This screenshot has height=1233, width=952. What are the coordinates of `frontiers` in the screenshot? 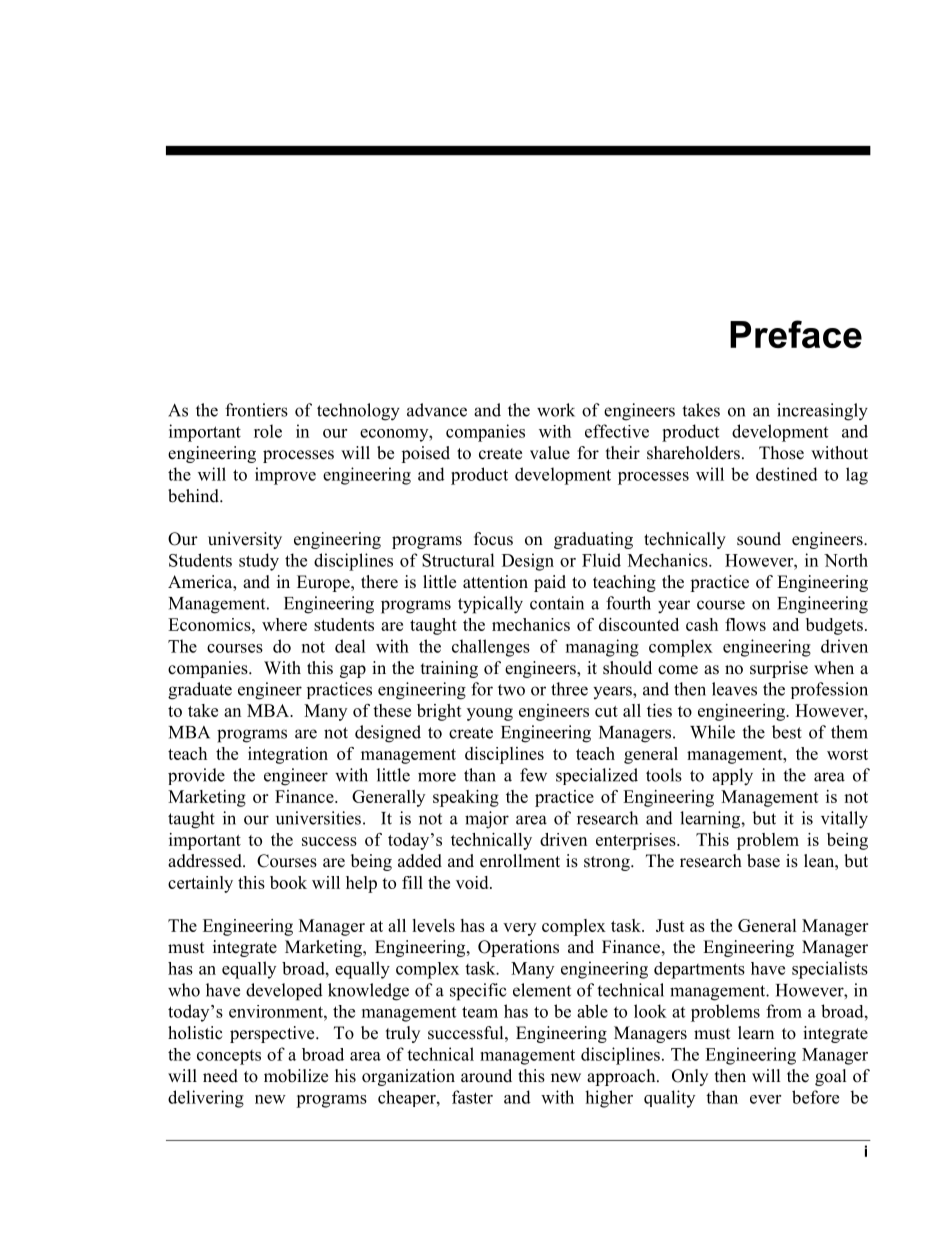 It's located at (256, 410).
